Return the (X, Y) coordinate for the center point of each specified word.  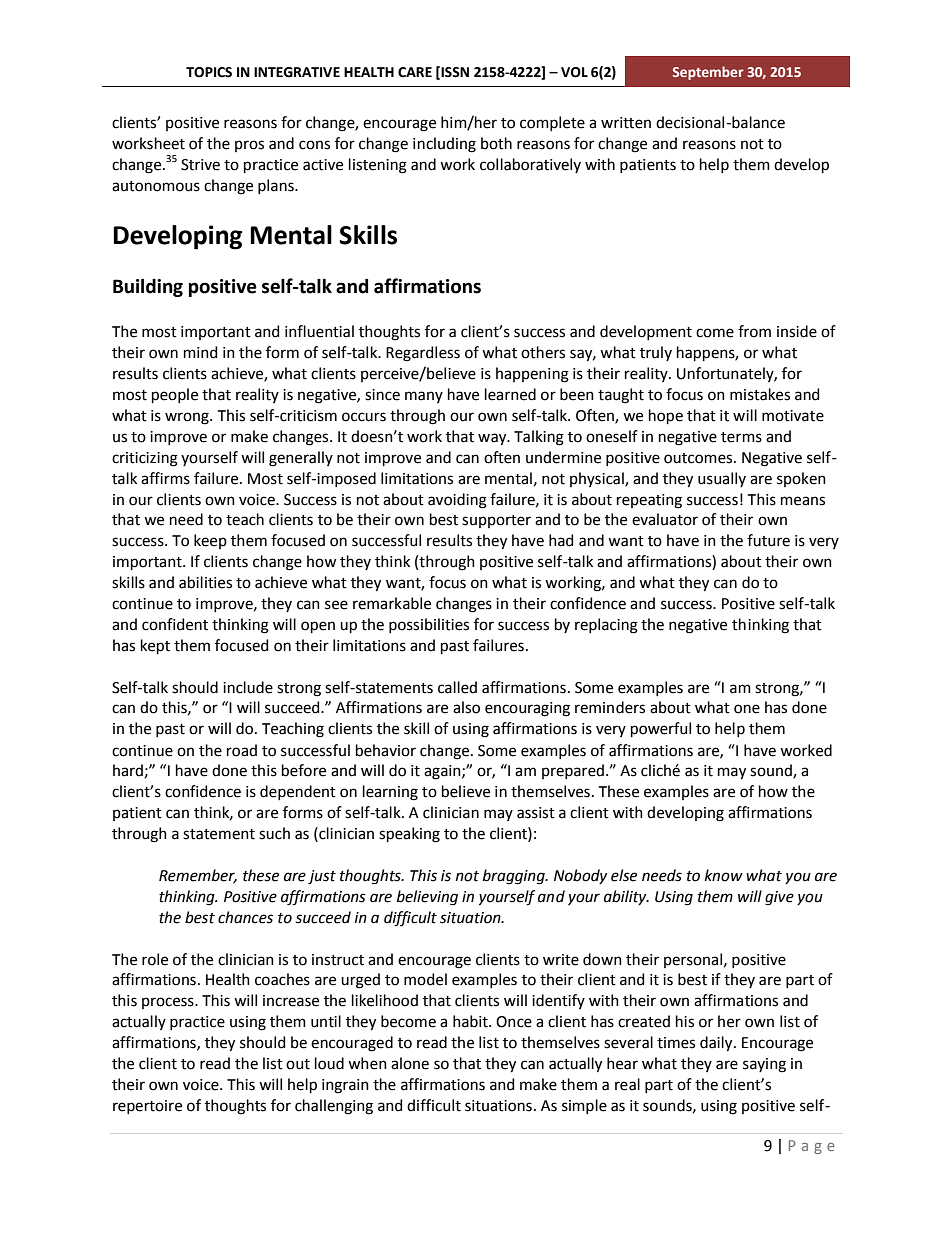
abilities (205, 582)
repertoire (147, 1107)
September (708, 73)
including (444, 145)
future (768, 540)
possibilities (429, 625)
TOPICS (209, 72)
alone (410, 1063)
